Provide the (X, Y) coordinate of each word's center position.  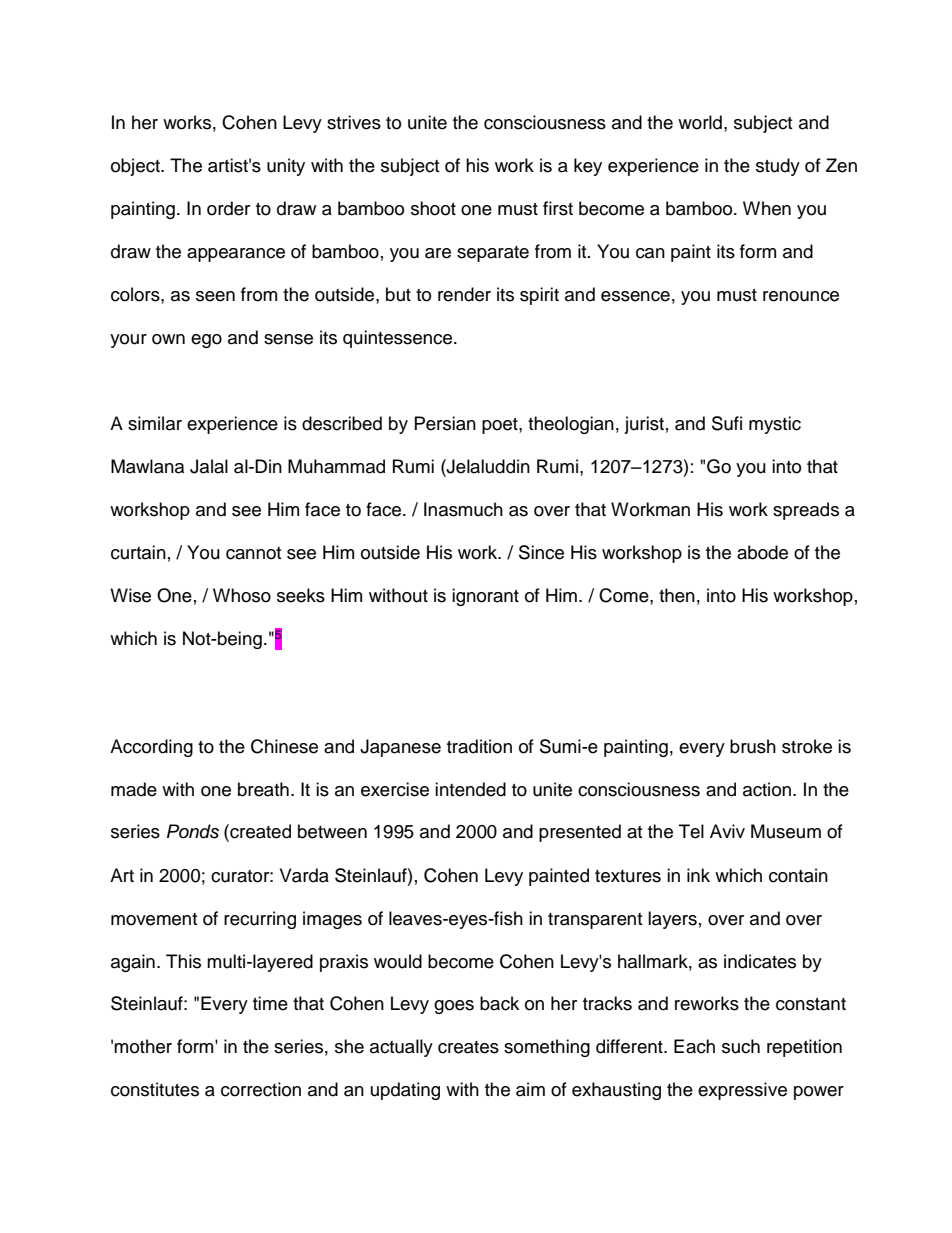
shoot (433, 208)
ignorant (485, 597)
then (677, 595)
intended (470, 789)
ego (206, 341)
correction (261, 1089)
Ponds (193, 831)
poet (501, 426)
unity (286, 167)
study (778, 167)
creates (468, 1047)
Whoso (242, 595)
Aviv (727, 831)
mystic (775, 425)
